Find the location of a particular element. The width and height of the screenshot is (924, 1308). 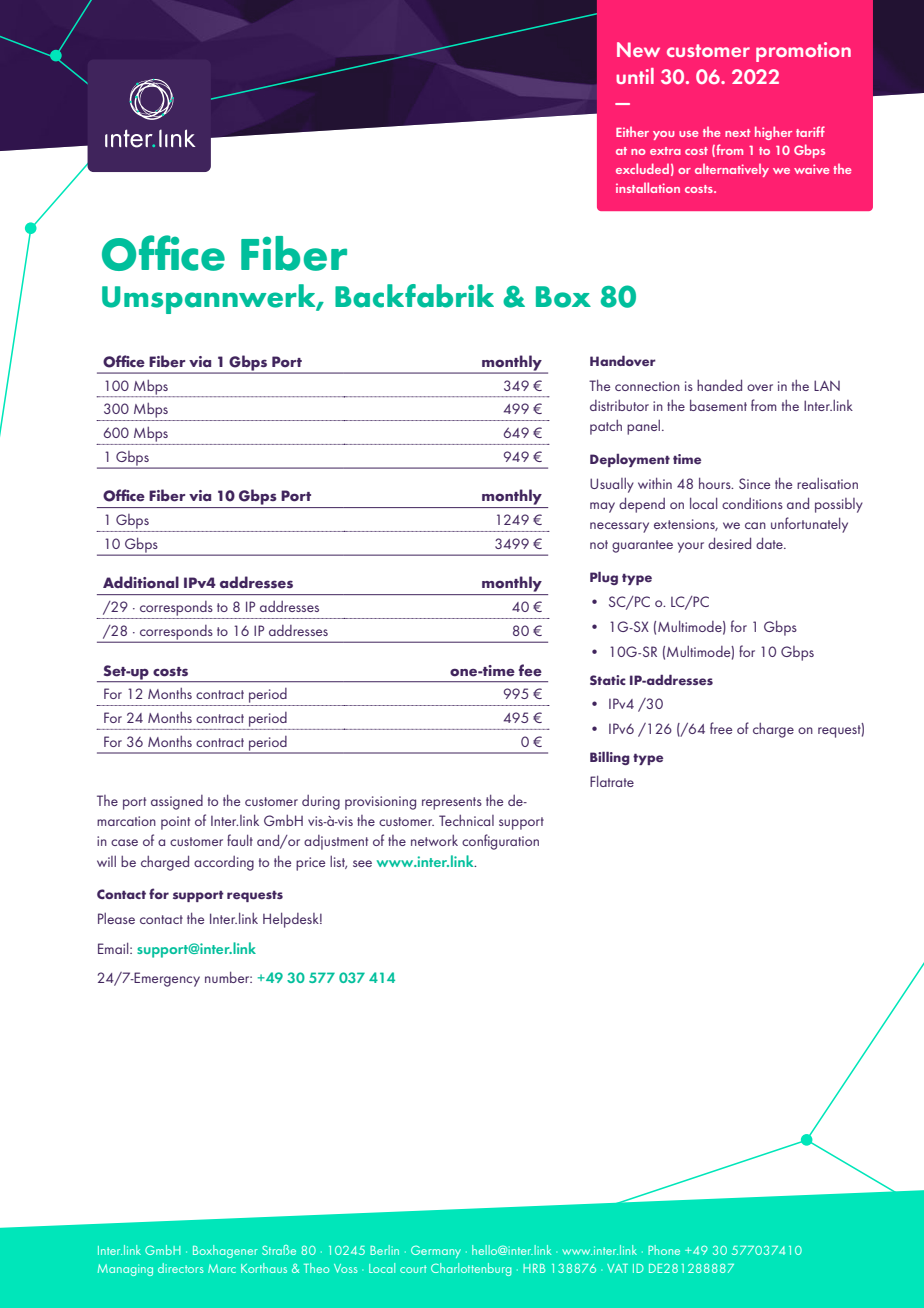

until is located at coordinates (635, 76).
